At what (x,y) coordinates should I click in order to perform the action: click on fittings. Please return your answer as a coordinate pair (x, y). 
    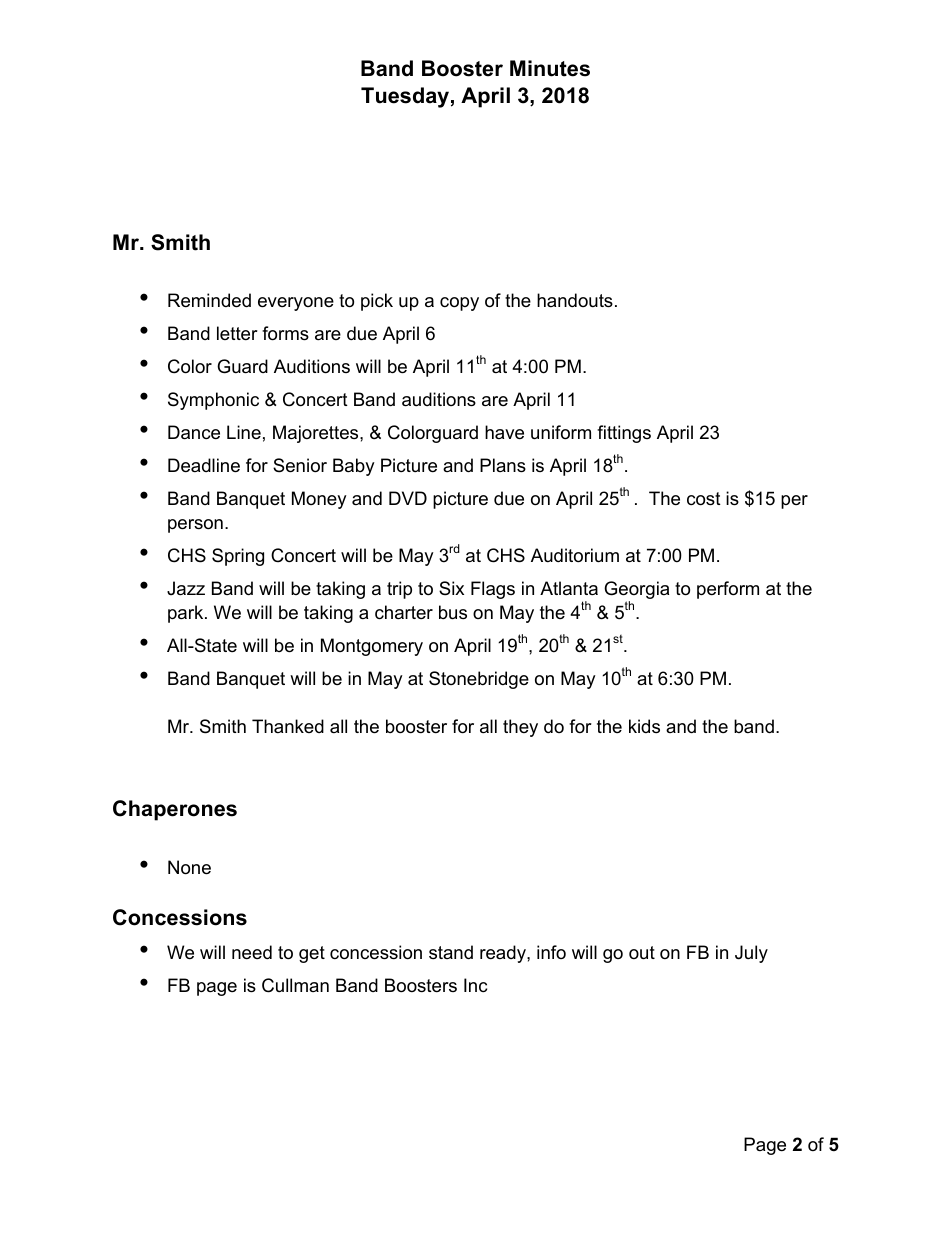
    Looking at the image, I should click on (624, 434).
